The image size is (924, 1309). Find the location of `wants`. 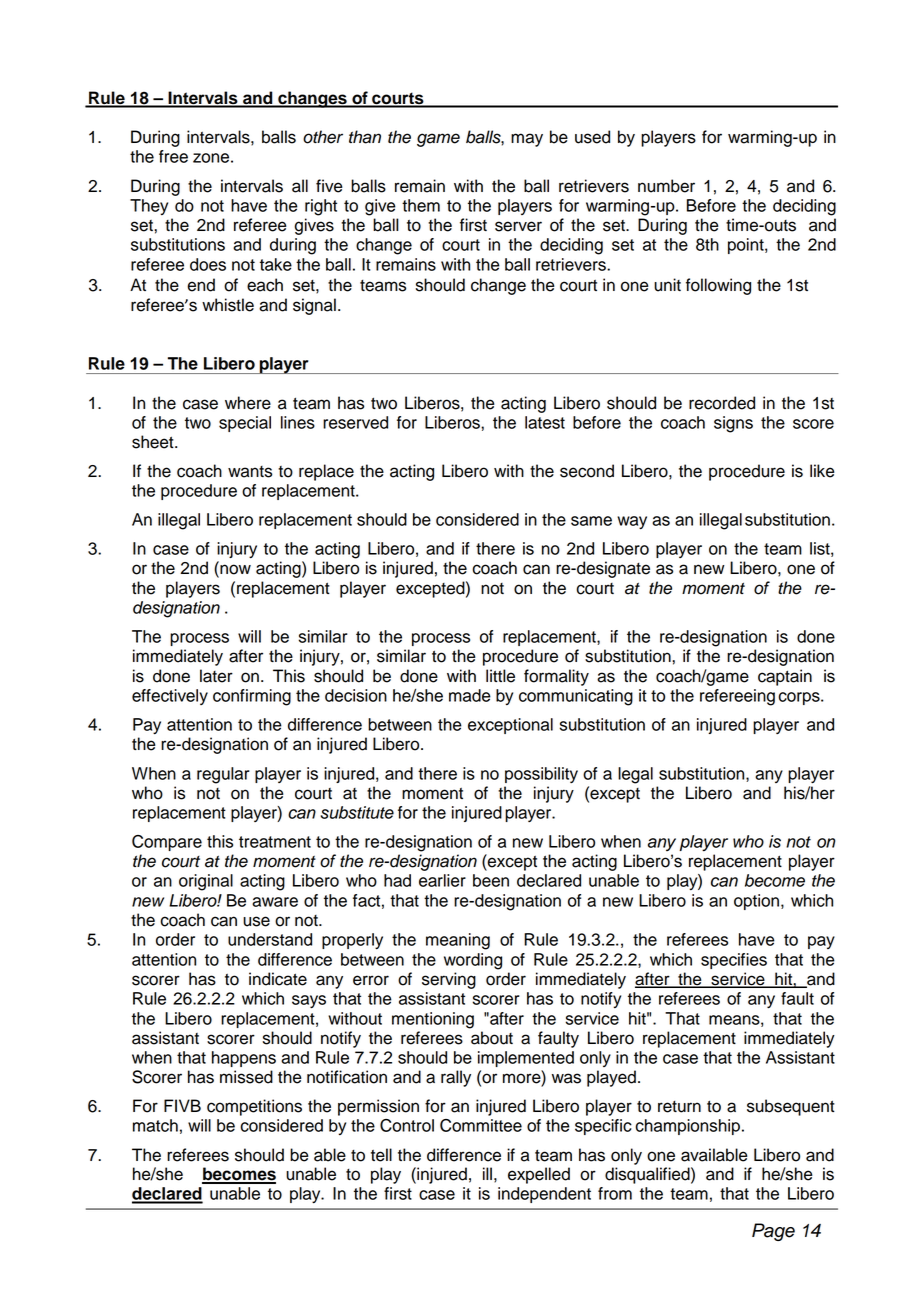

wants is located at coordinates (250, 472).
